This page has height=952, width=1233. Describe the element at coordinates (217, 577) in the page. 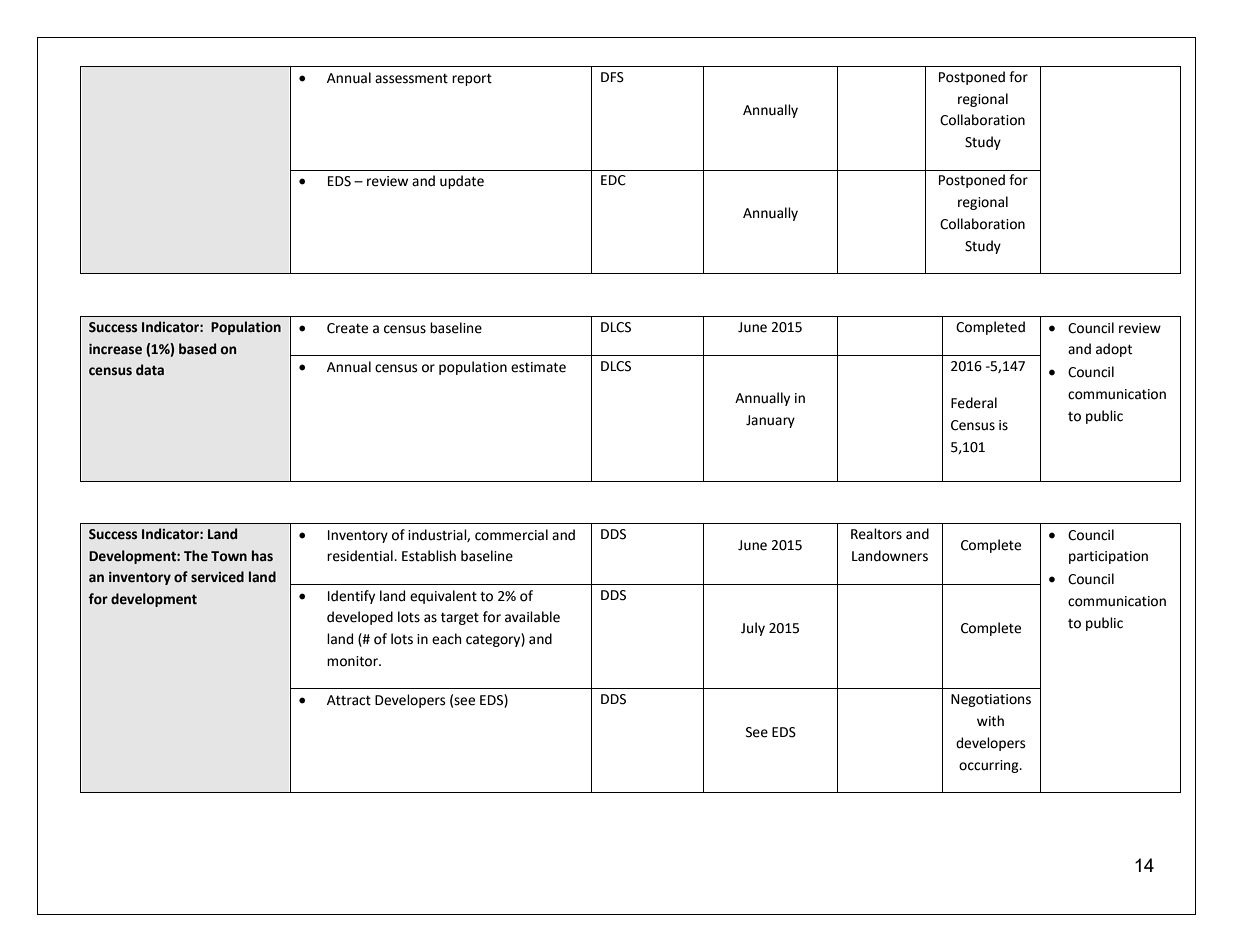

I see `serviced` at that location.
